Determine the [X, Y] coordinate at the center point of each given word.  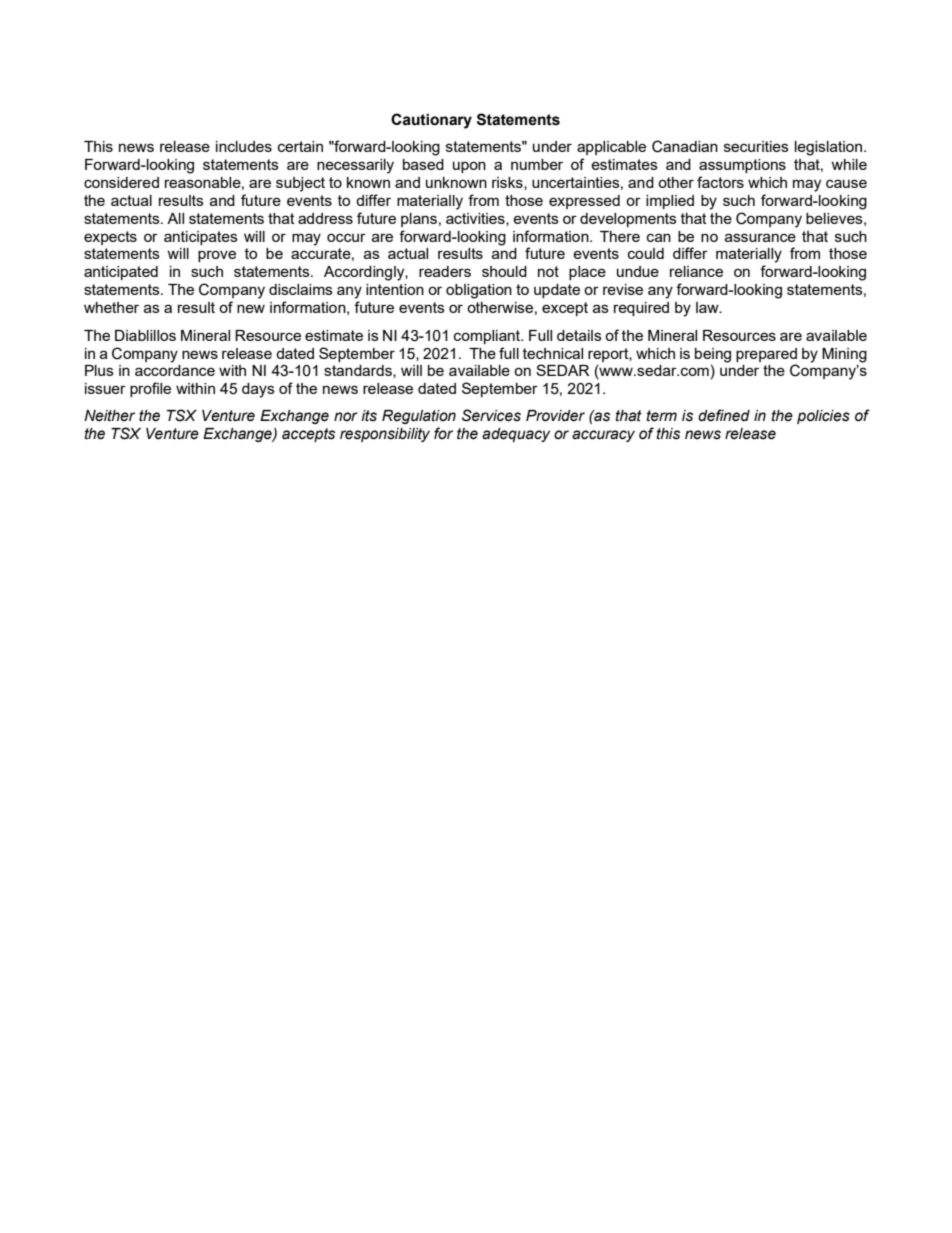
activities [476, 219]
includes [244, 146]
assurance [760, 237]
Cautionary [431, 121]
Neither [109, 416]
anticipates [201, 238]
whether [111, 307]
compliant [488, 337]
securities [756, 146]
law [708, 307]
